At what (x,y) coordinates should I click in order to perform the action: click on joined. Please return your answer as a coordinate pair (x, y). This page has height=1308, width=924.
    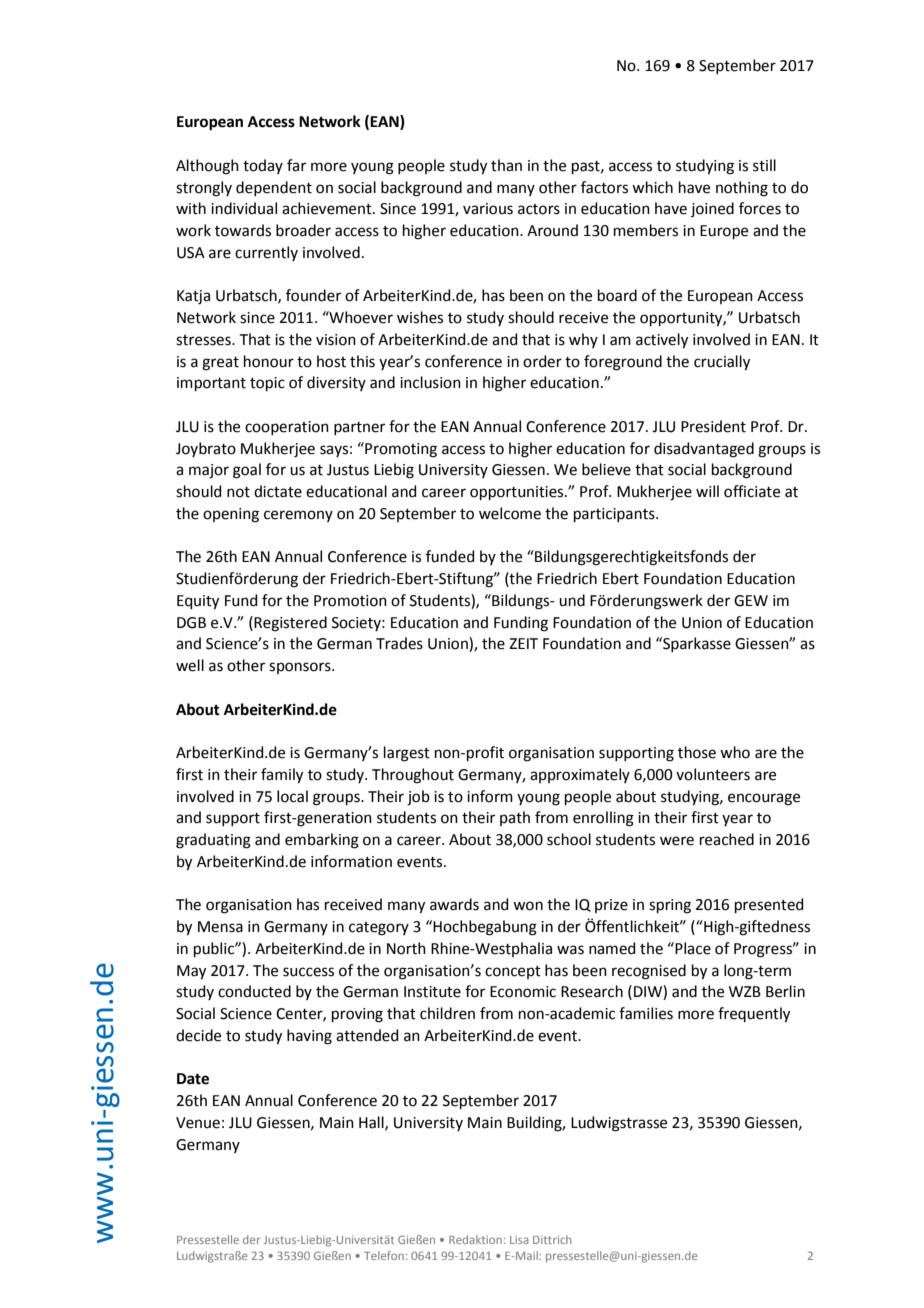
    Looking at the image, I should click on (712, 209).
